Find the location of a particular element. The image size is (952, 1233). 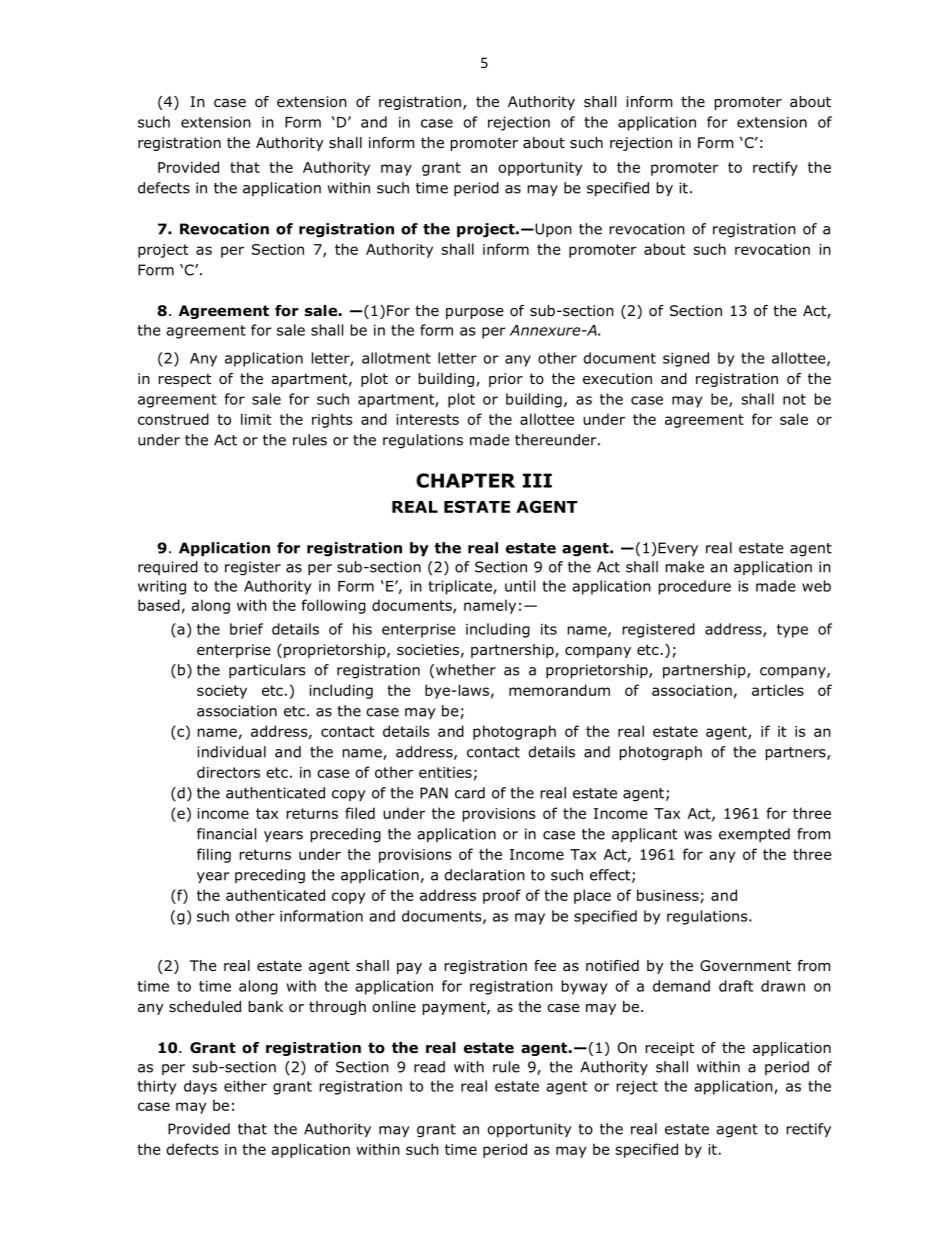

respect is located at coordinates (185, 380).
